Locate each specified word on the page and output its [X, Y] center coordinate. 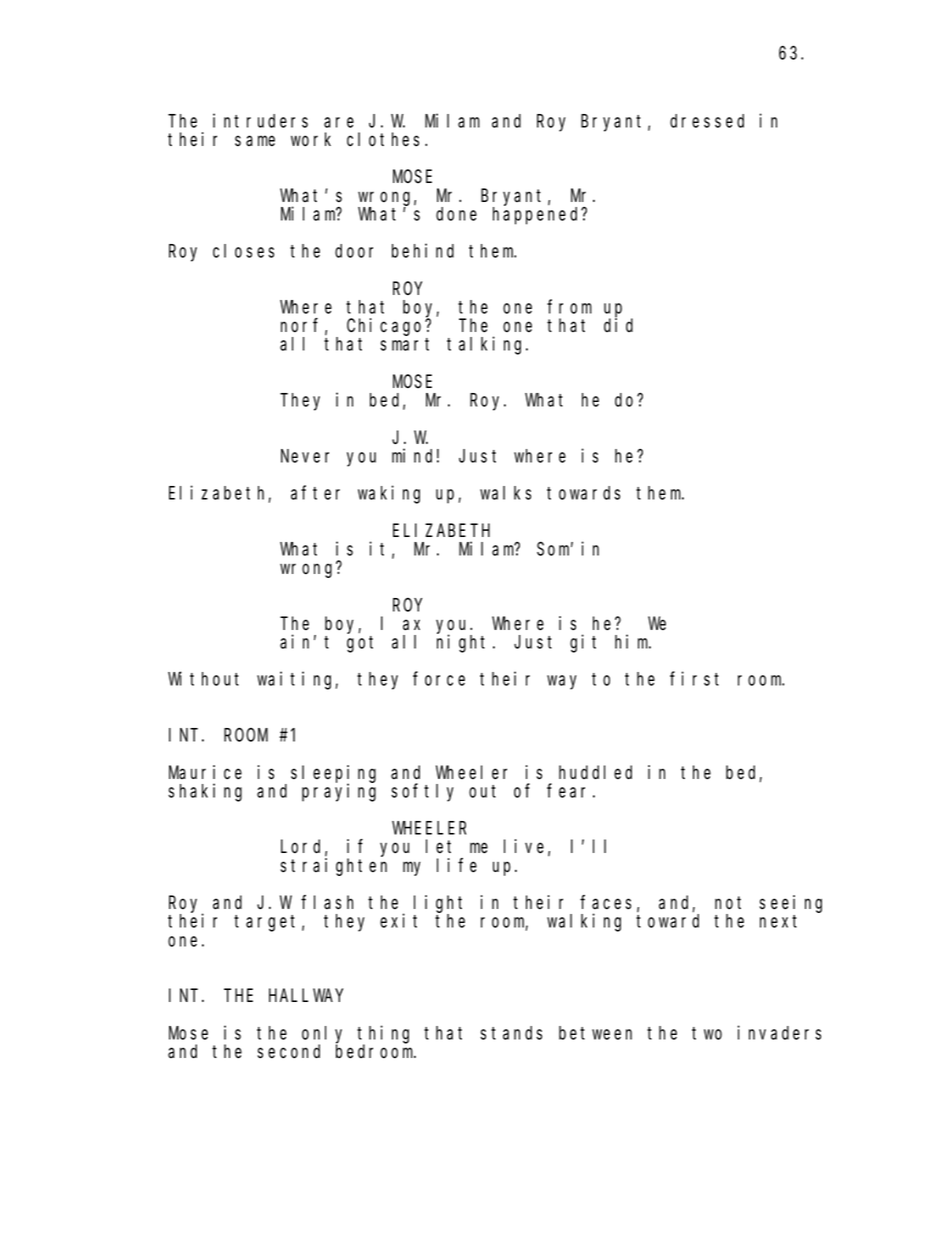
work [311, 139]
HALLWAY [306, 995]
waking [389, 494]
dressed [707, 121]
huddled [595, 772]
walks [505, 493]
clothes [386, 139]
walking [584, 922]
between [595, 1033]
